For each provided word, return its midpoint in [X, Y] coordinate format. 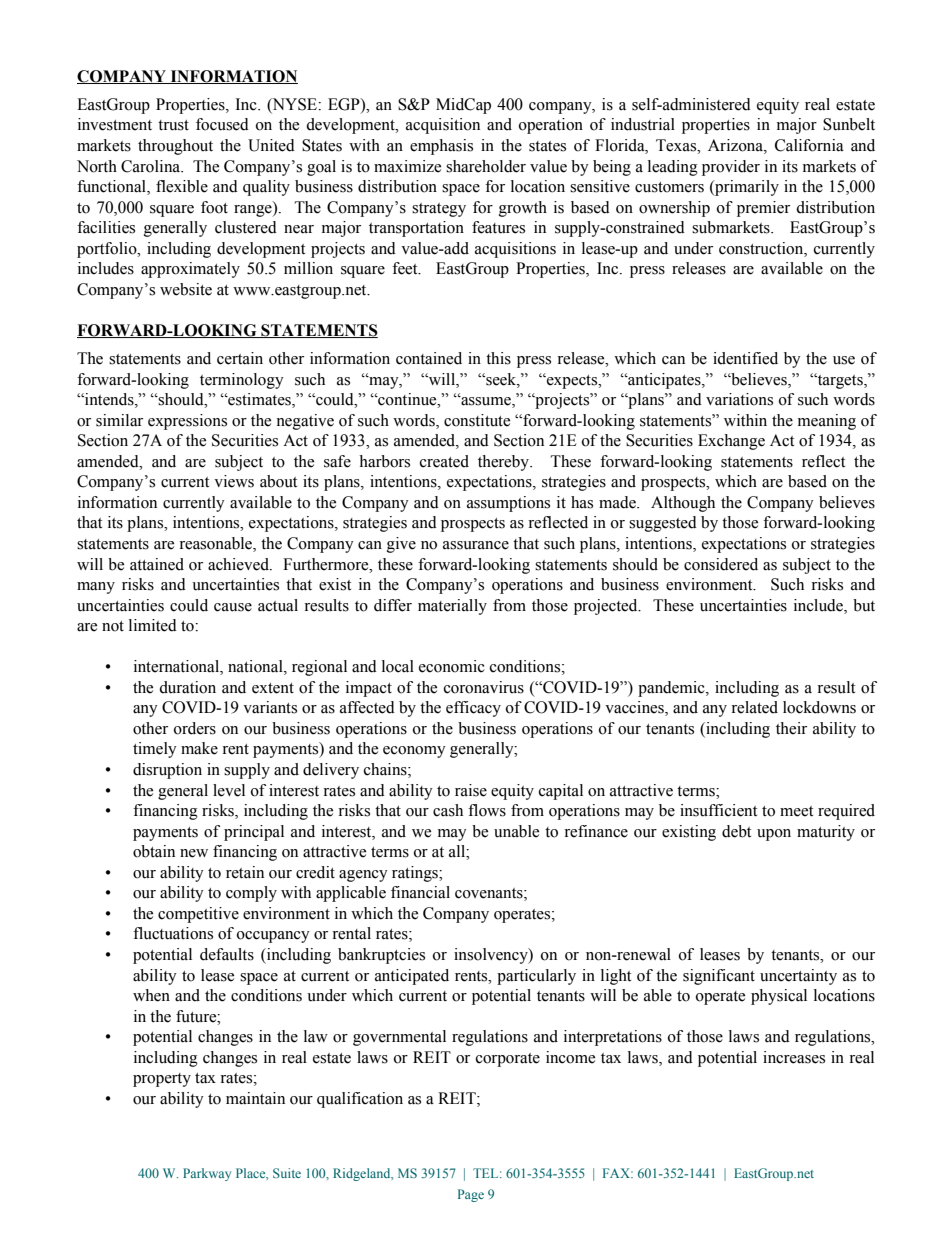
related [754, 707]
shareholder [486, 166]
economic [452, 666]
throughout [175, 147]
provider [731, 168]
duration [187, 687]
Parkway [207, 1174]
